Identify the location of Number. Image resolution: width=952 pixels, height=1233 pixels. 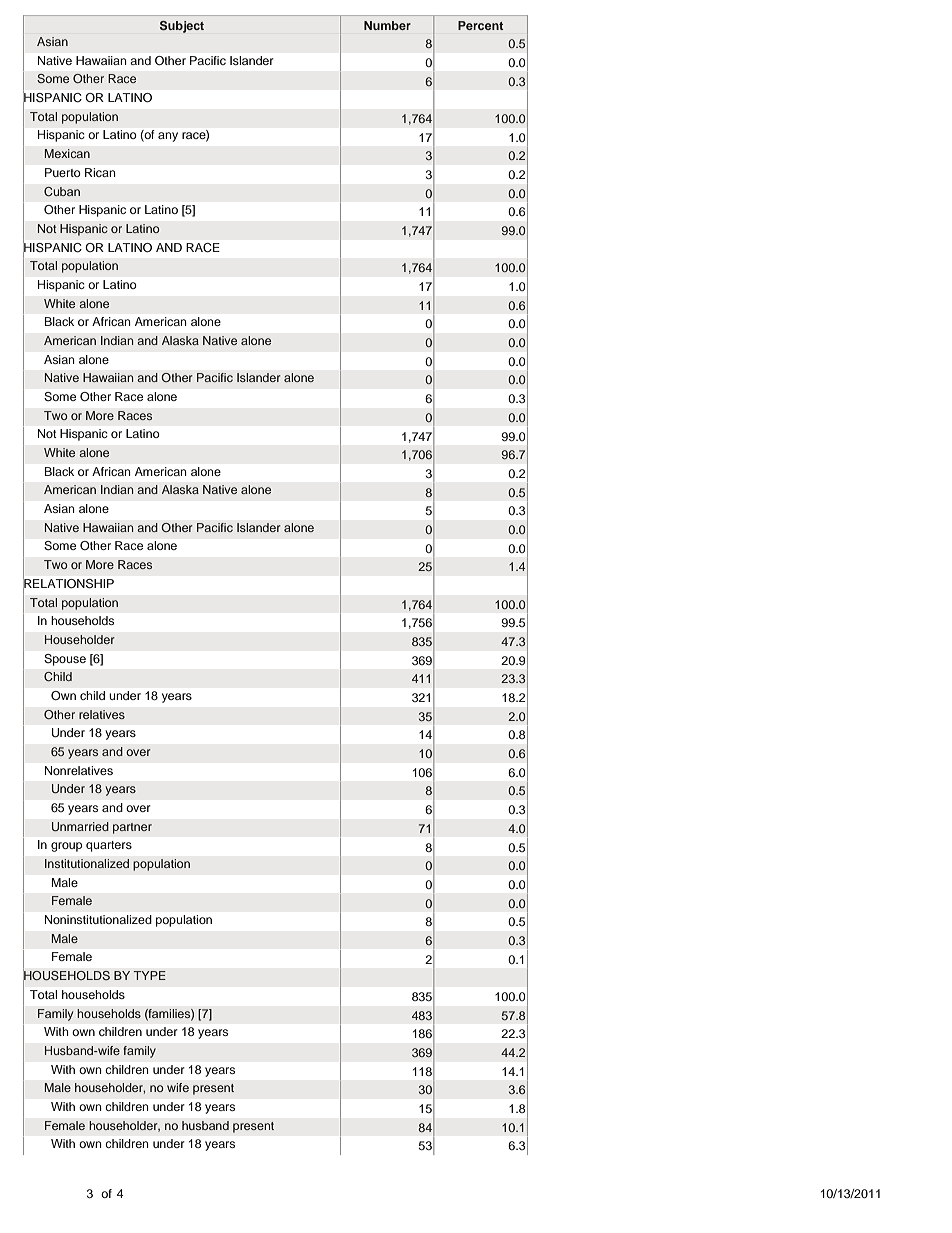
(387, 25).
